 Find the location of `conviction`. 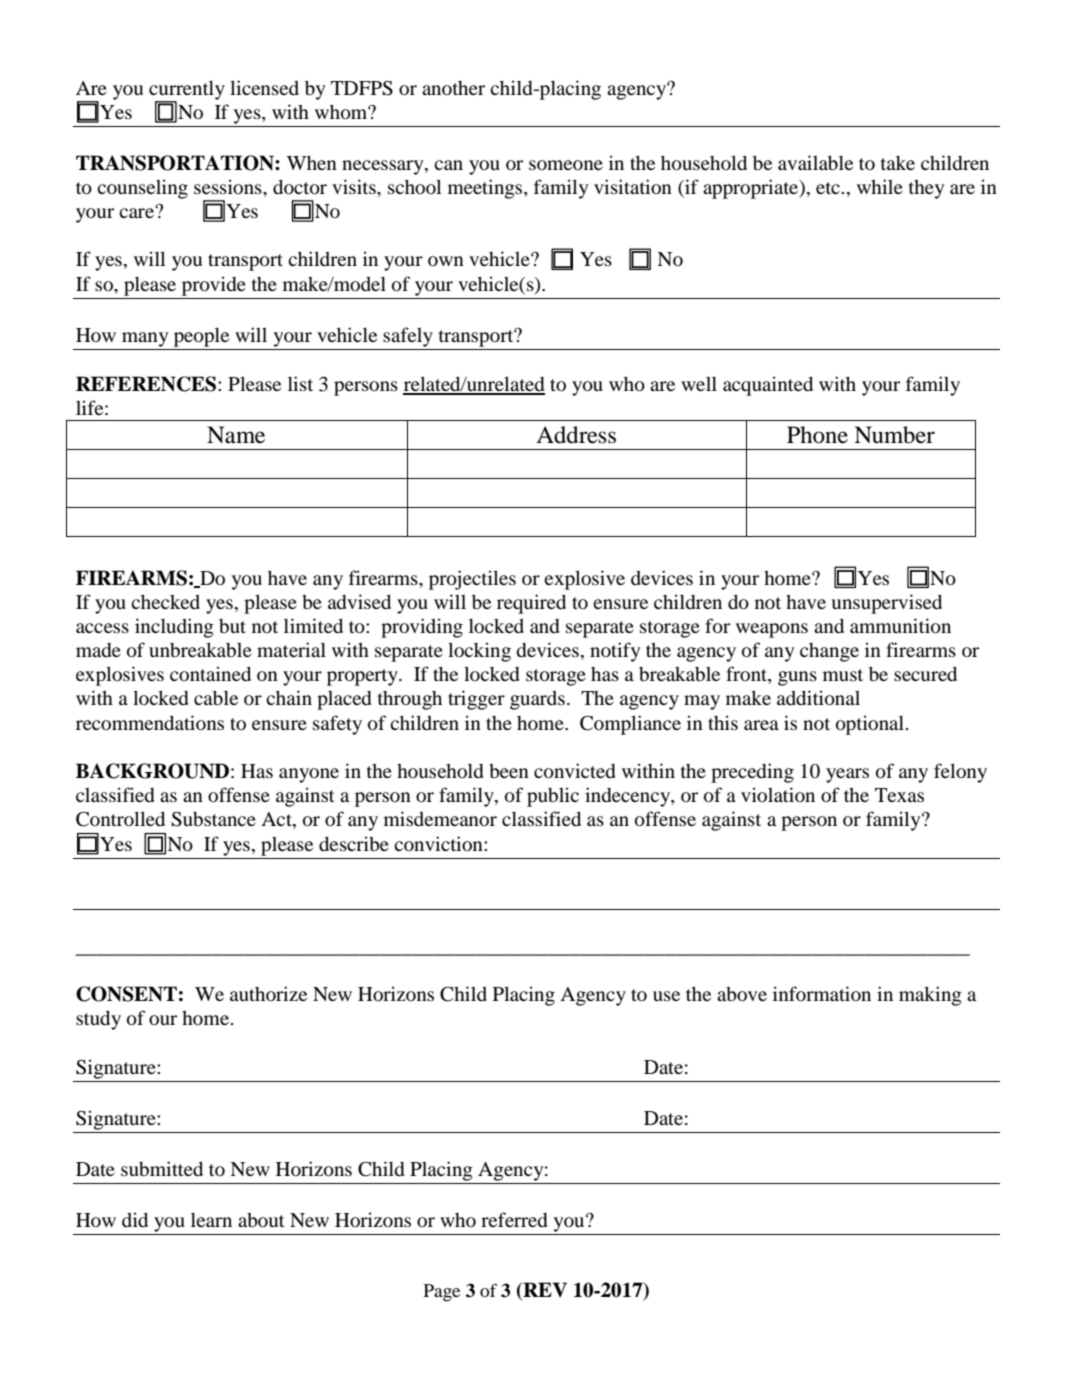

conviction is located at coordinates (439, 843).
